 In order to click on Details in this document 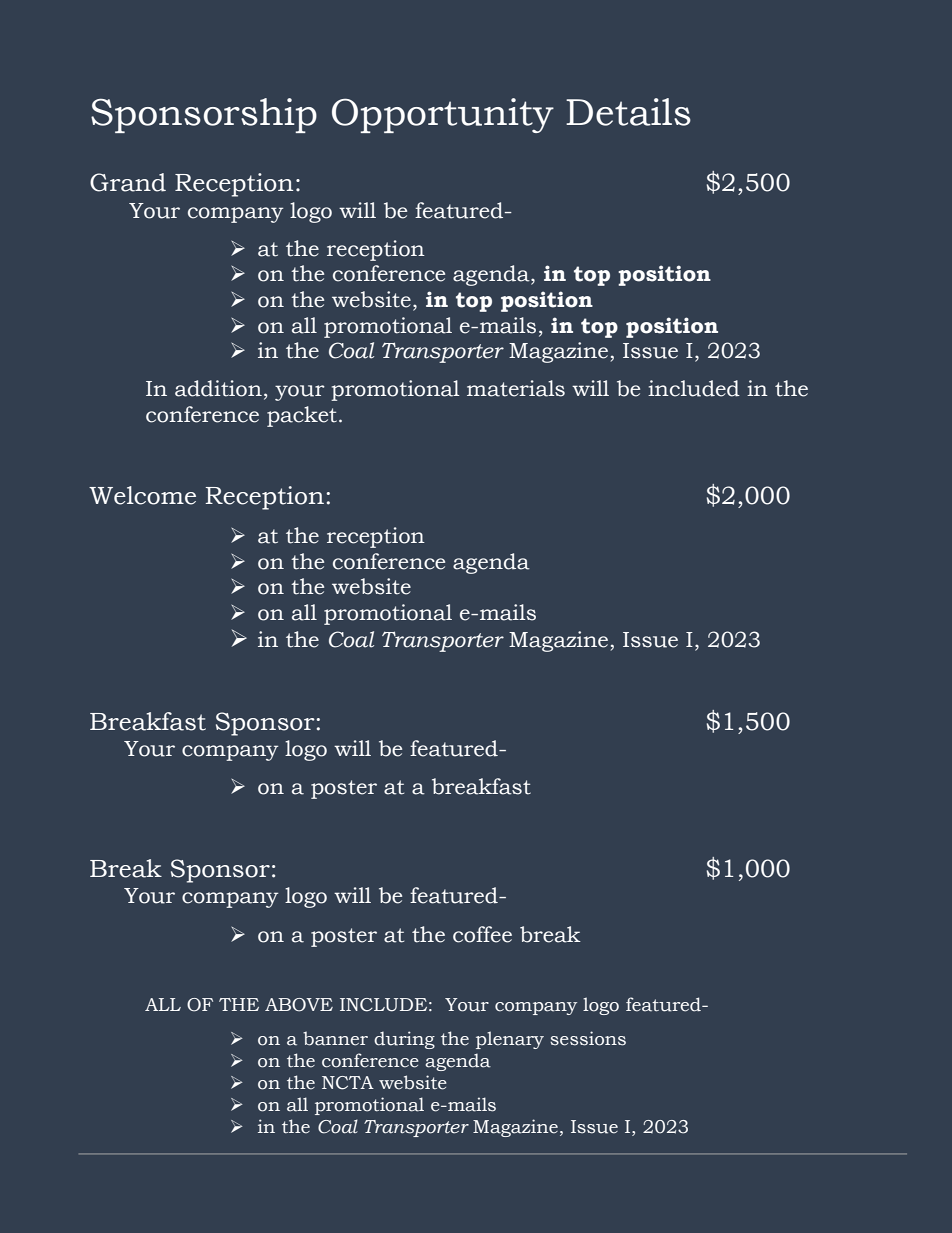, I will do `click(628, 112)`.
